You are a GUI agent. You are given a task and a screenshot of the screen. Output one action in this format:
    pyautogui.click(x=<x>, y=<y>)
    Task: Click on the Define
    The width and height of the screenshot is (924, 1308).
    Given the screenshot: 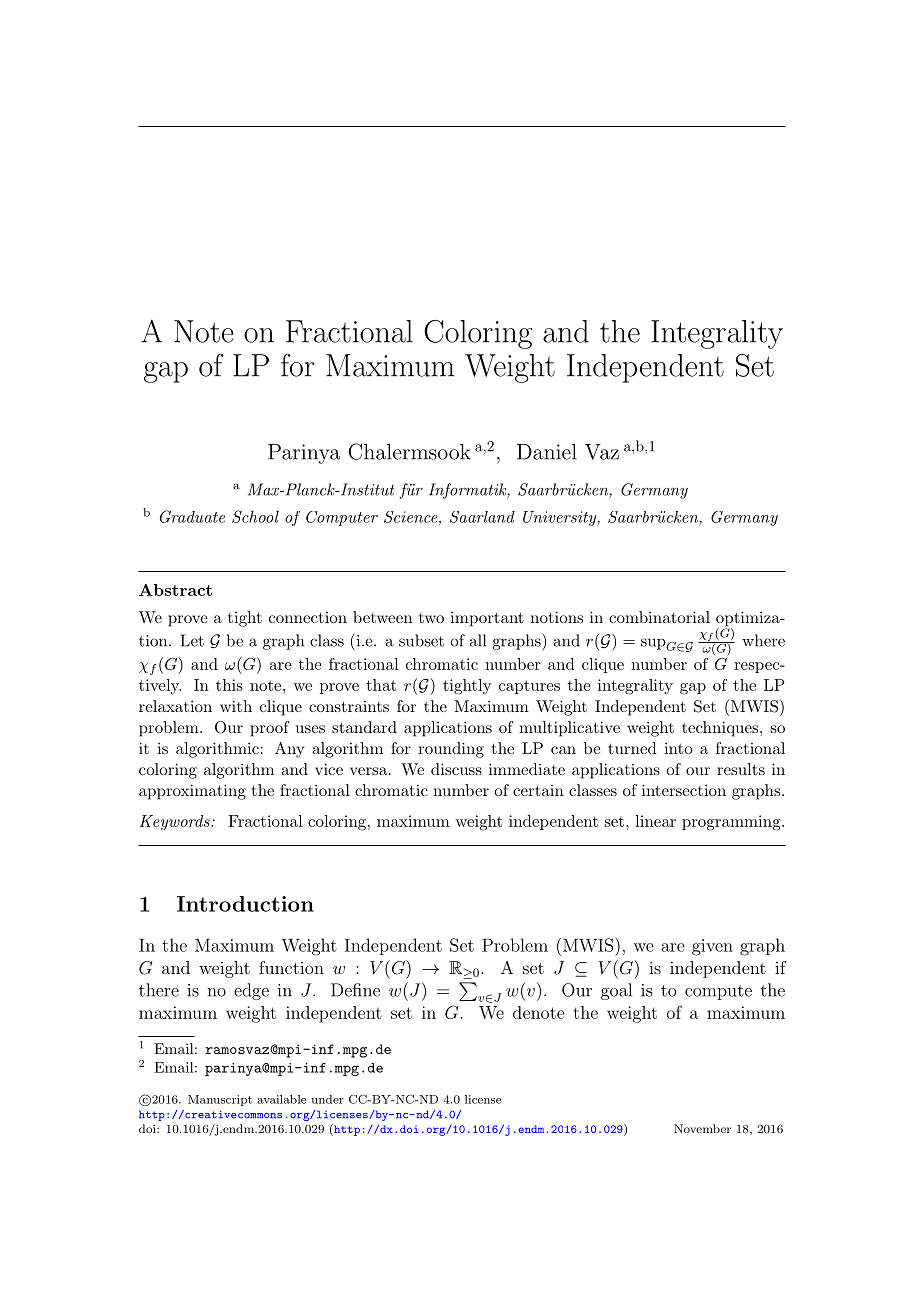 What is the action you would take?
    pyautogui.click(x=355, y=990)
